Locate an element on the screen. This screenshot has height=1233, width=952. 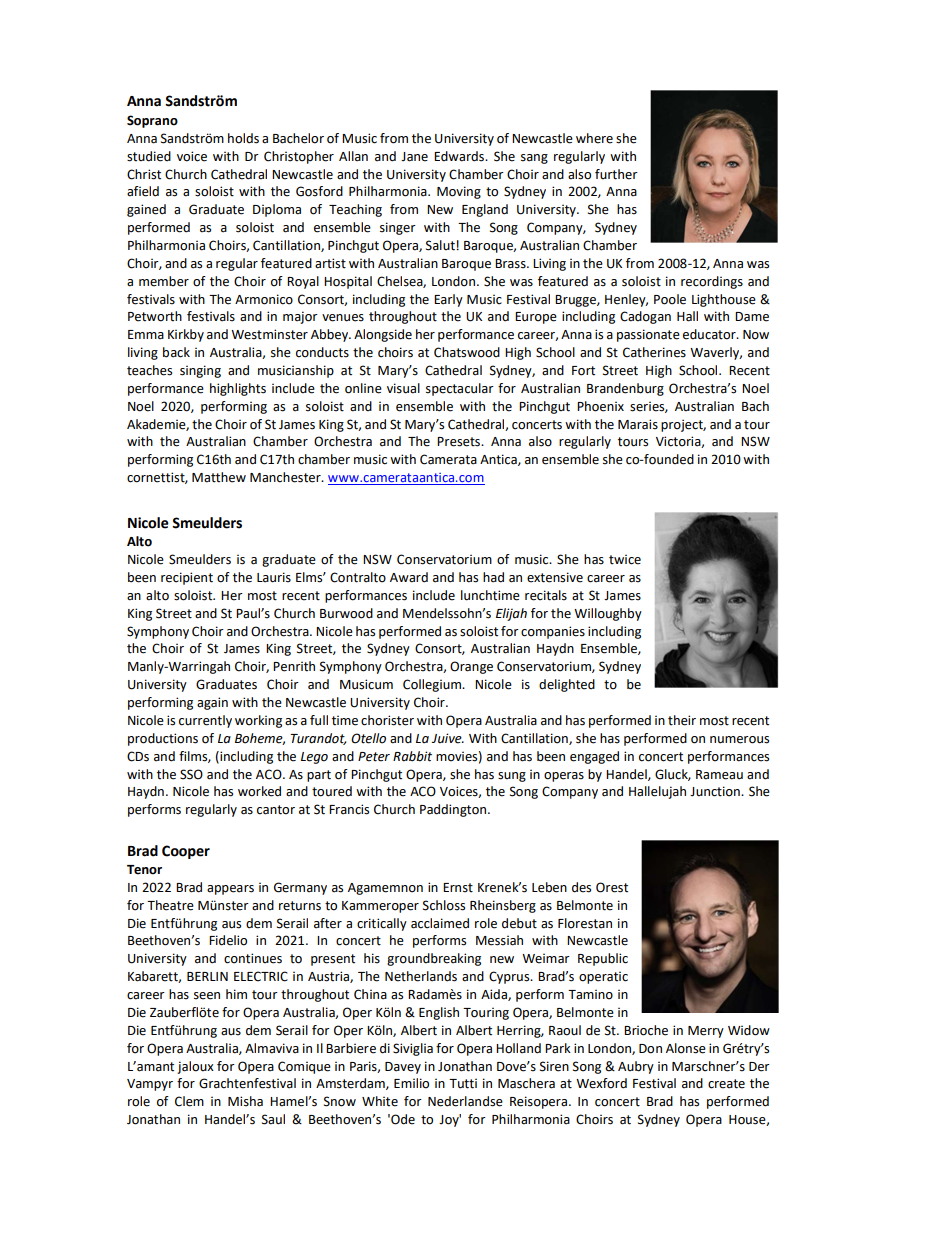
create is located at coordinates (726, 1084).
